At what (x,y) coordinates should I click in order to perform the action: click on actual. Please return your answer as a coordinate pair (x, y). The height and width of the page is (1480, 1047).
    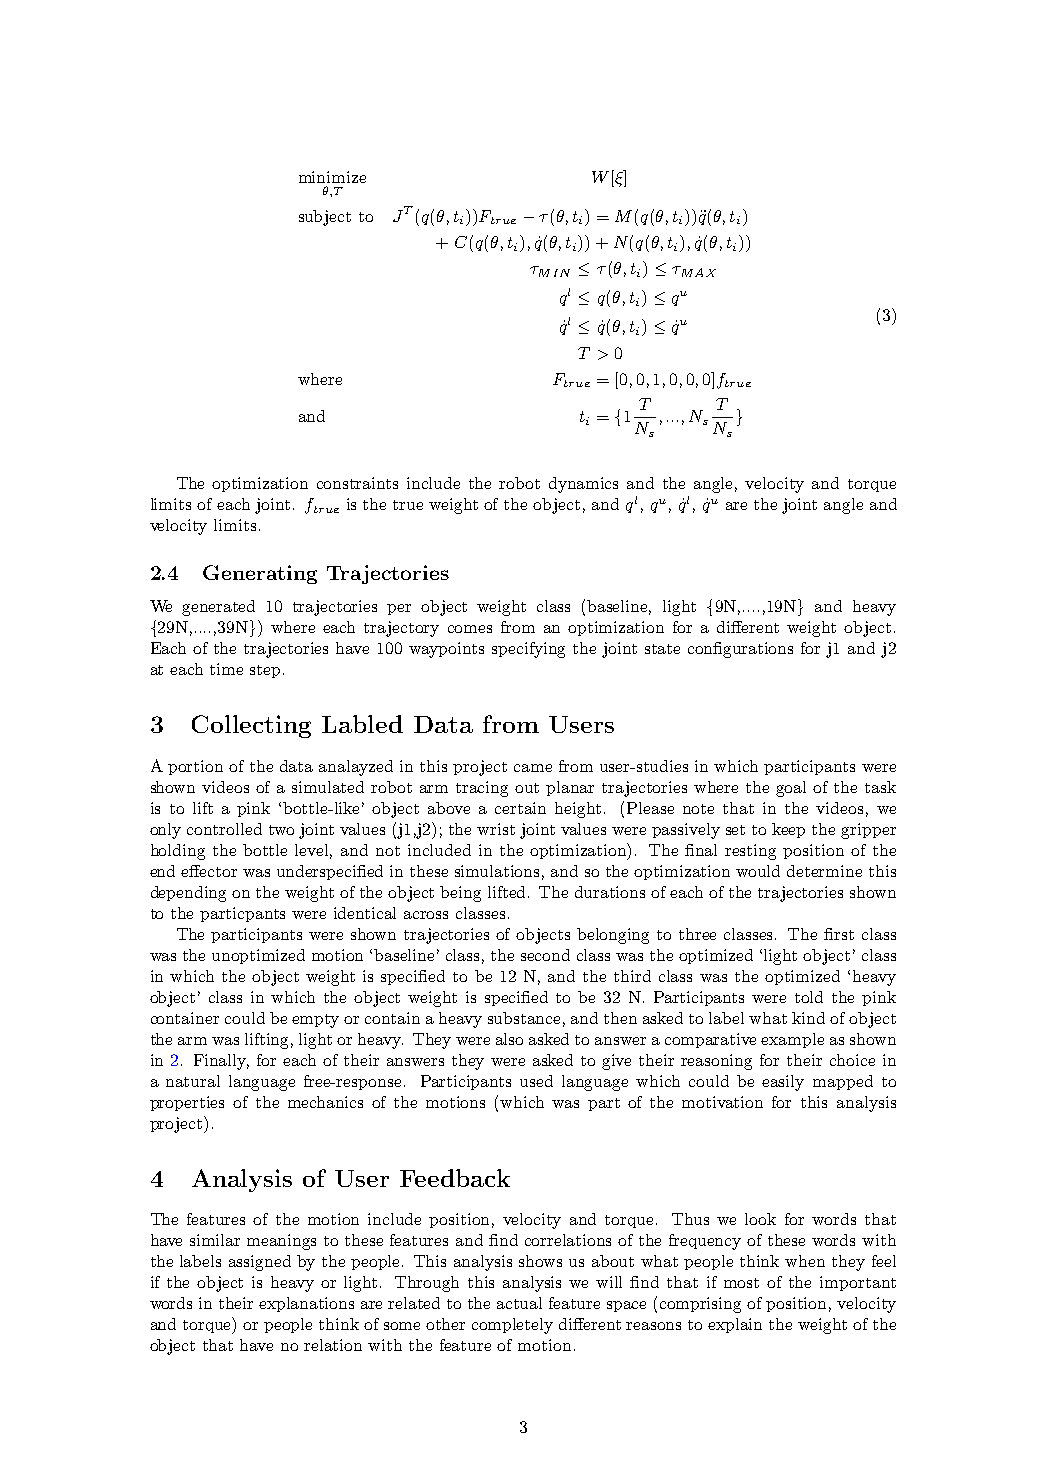
    Looking at the image, I should click on (519, 1303).
